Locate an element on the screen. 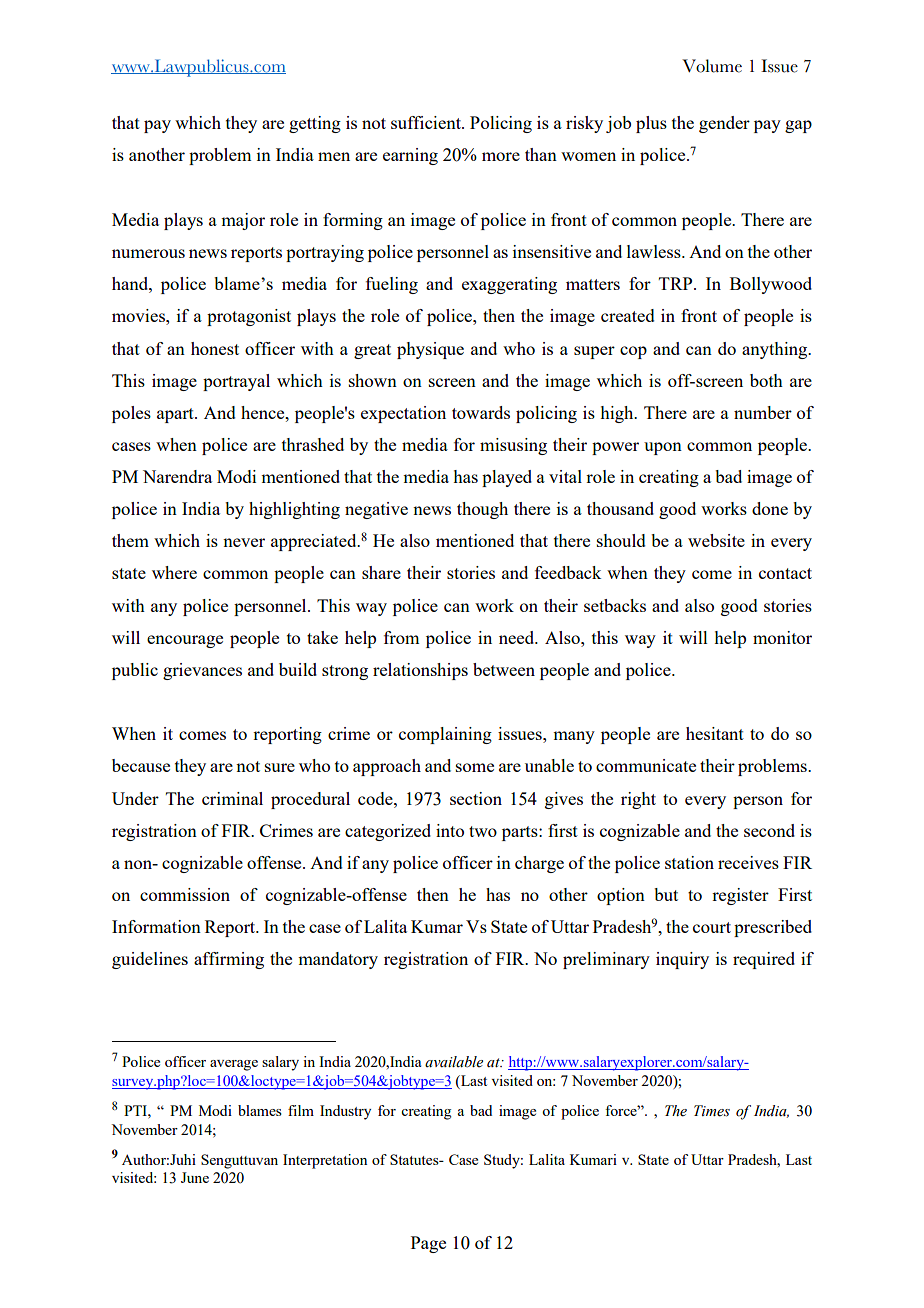  June is located at coordinates (195, 1177).
